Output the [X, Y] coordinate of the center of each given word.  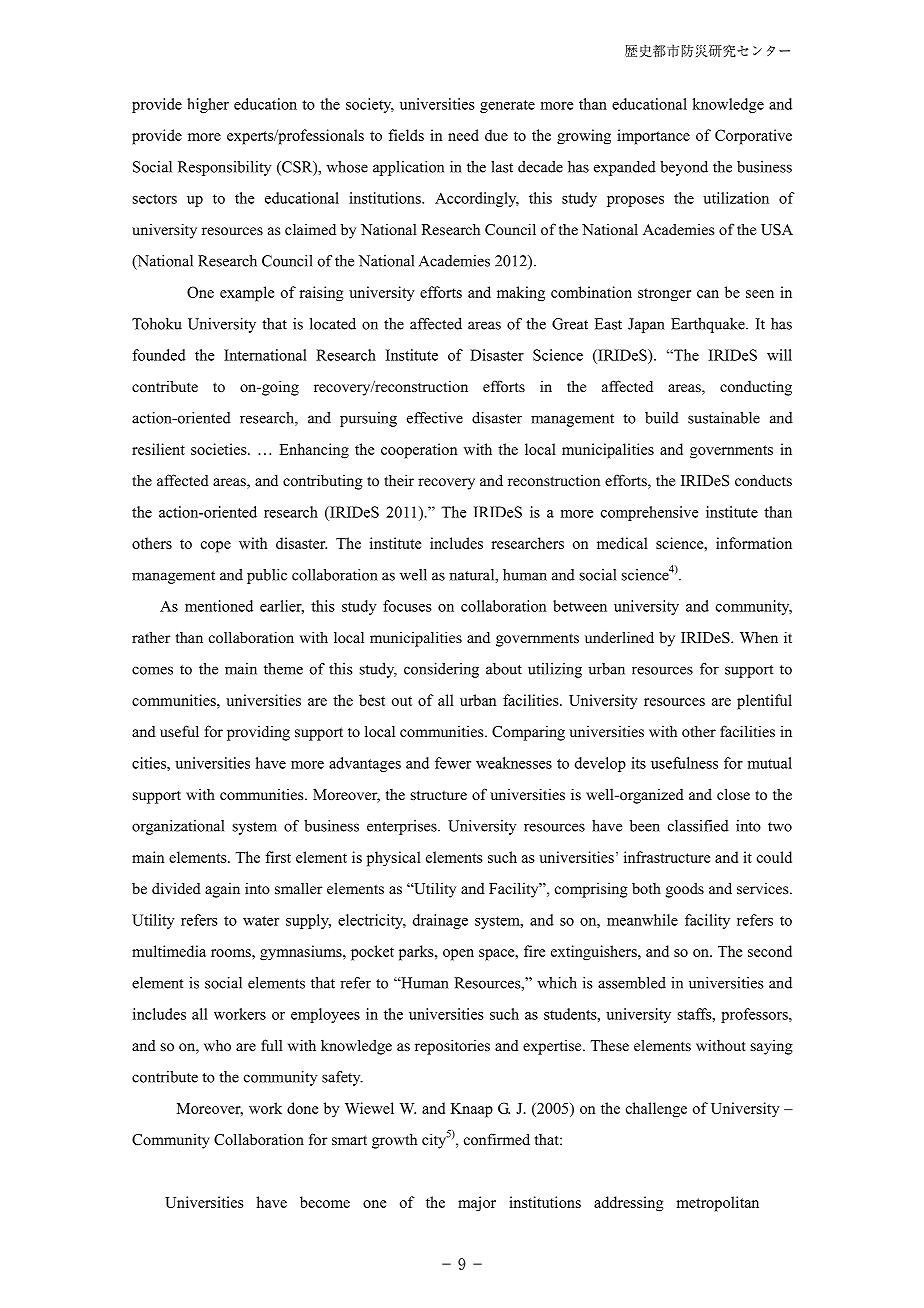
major [477, 1204]
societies [220, 449]
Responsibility [224, 168]
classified [698, 826]
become [325, 1202]
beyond [684, 168]
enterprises [403, 827]
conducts [763, 480]
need [463, 135]
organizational [178, 827]
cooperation [419, 451]
